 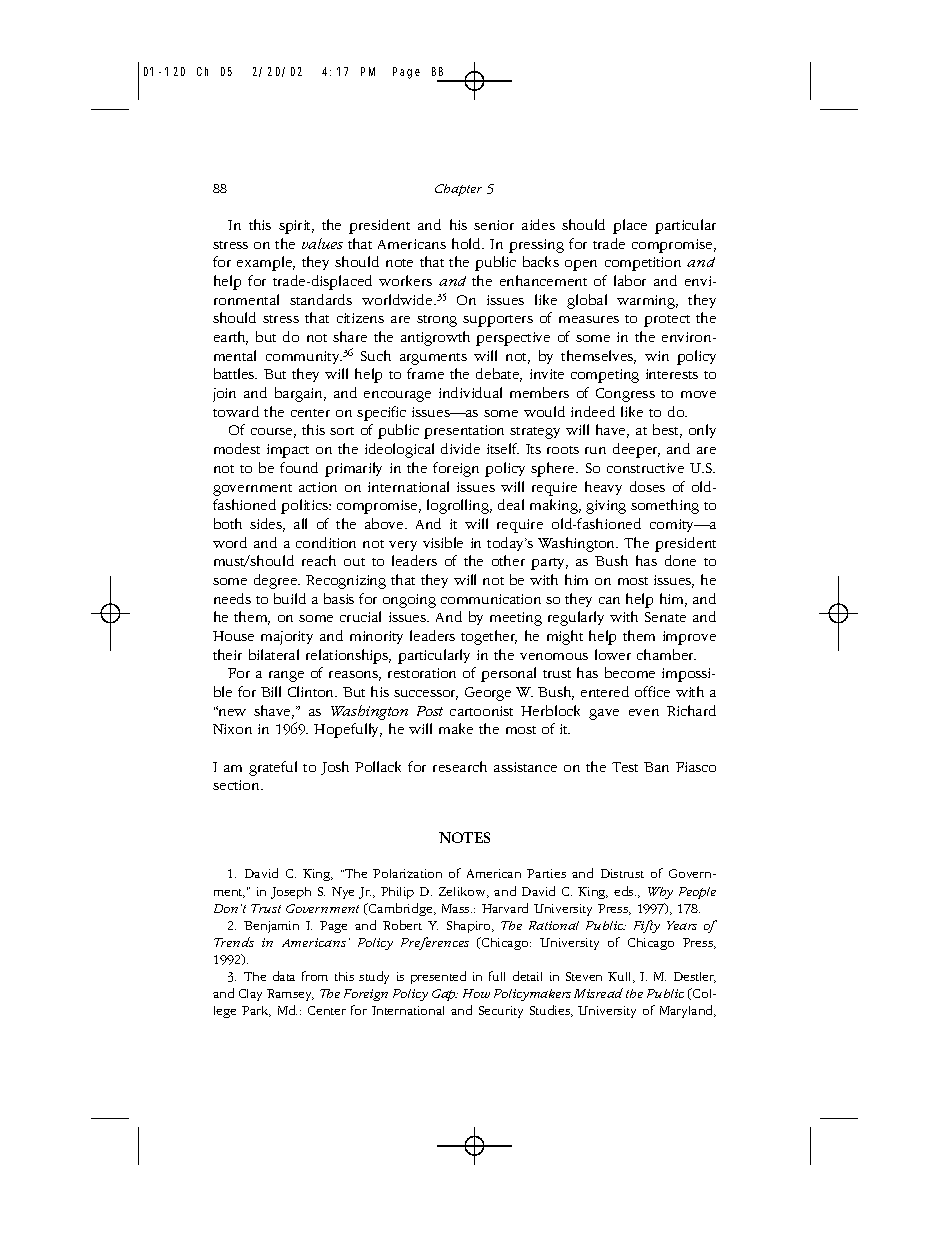 What do you see at coordinates (300, 394) in the screenshot?
I see `bargain` at bounding box center [300, 394].
